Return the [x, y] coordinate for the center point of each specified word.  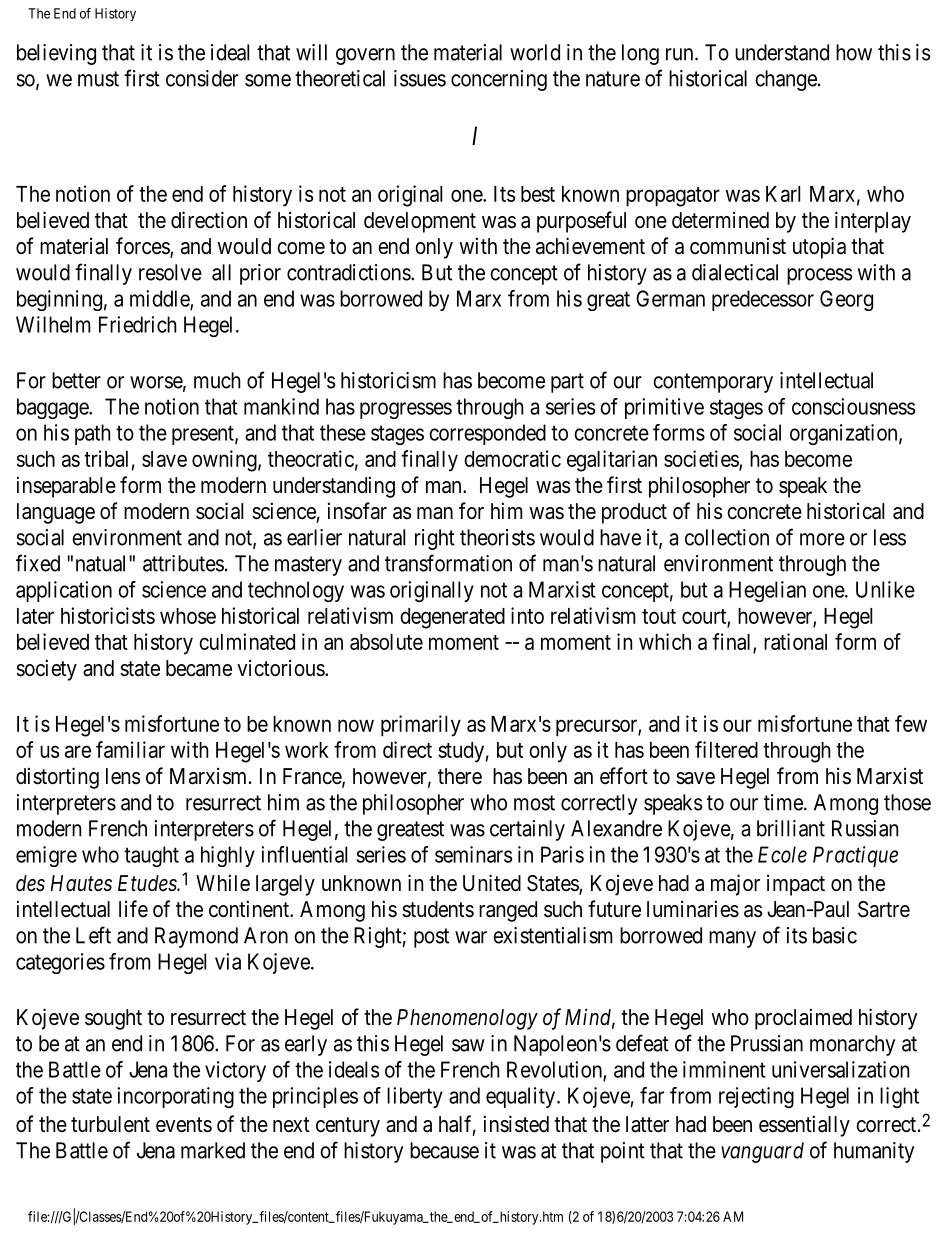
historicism [388, 380]
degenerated [452, 618]
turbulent [110, 1124]
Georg [846, 300]
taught [151, 856]
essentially [804, 1126]
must [98, 79]
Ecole [782, 854]
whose [188, 616]
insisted [516, 1124]
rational [795, 641]
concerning [499, 80]
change [786, 80]
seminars [473, 854]
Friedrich [138, 324]
